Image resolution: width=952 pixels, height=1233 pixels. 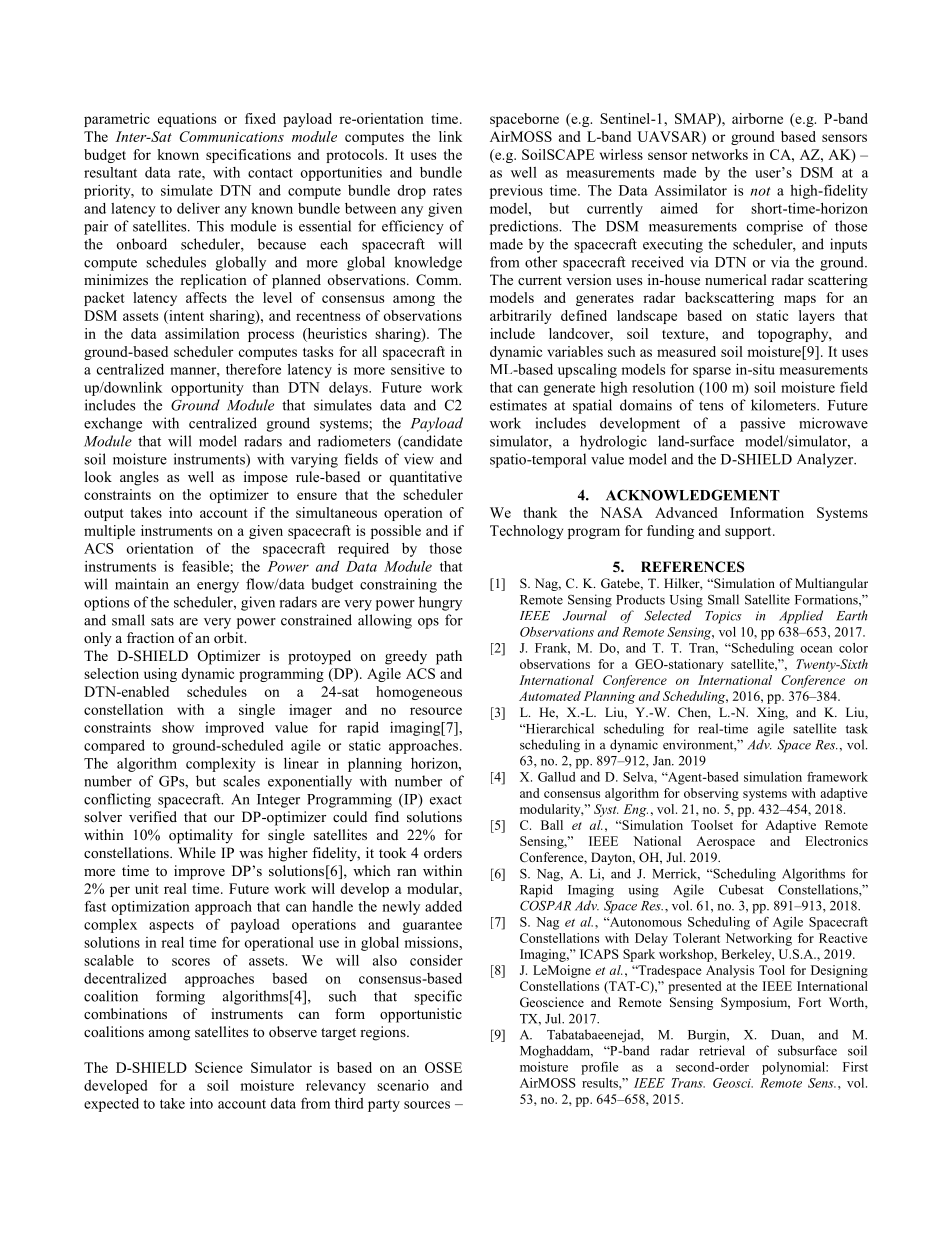 I want to click on airborne, so click(x=757, y=118).
